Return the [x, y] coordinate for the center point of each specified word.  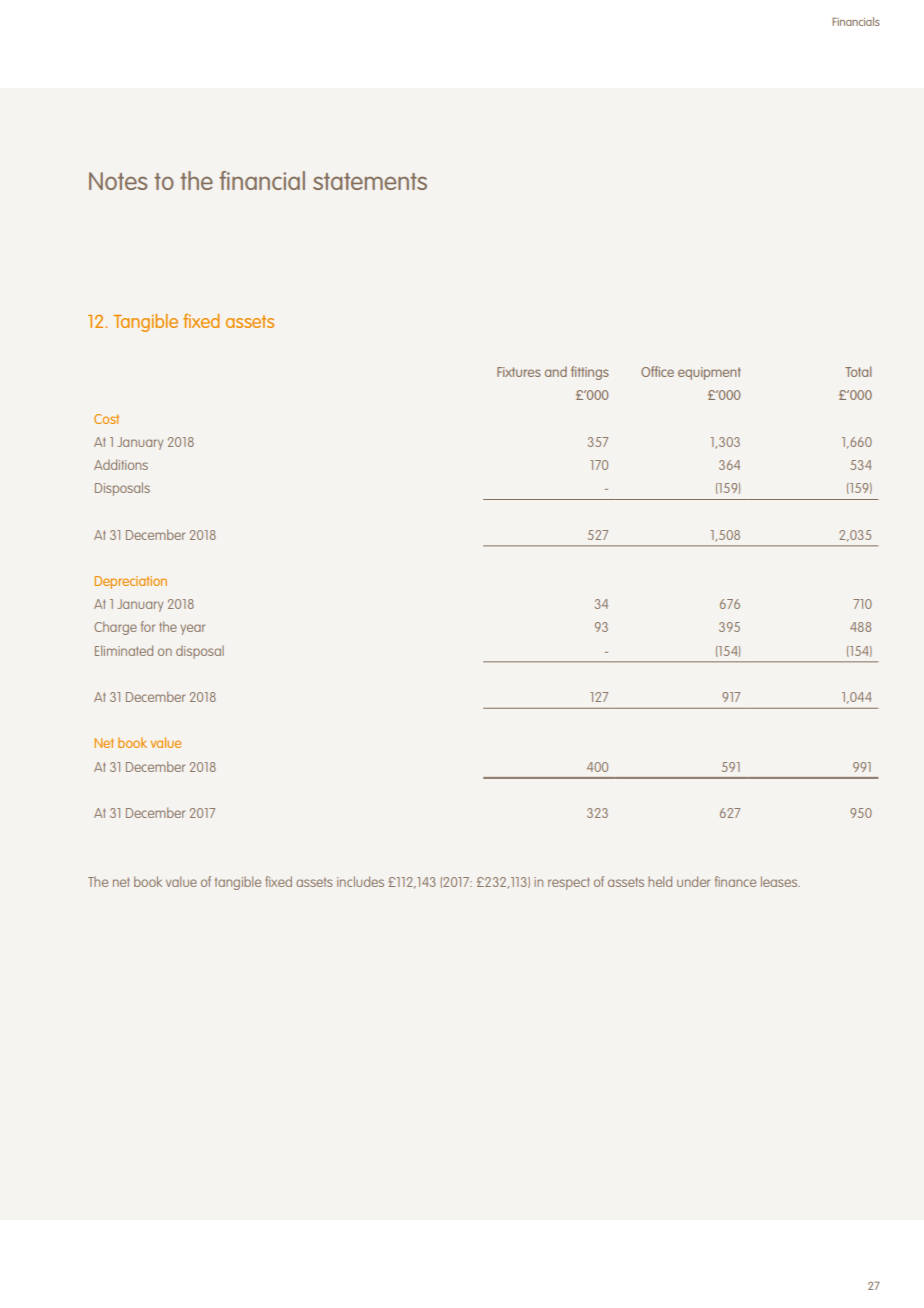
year [192, 629]
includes [360, 881]
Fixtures [519, 372]
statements [370, 181]
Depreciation [131, 582]
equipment [709, 373]
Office [657, 371]
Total [858, 371]
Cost [106, 419]
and [556, 371]
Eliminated [124, 650]
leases [780, 881]
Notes [118, 181]
